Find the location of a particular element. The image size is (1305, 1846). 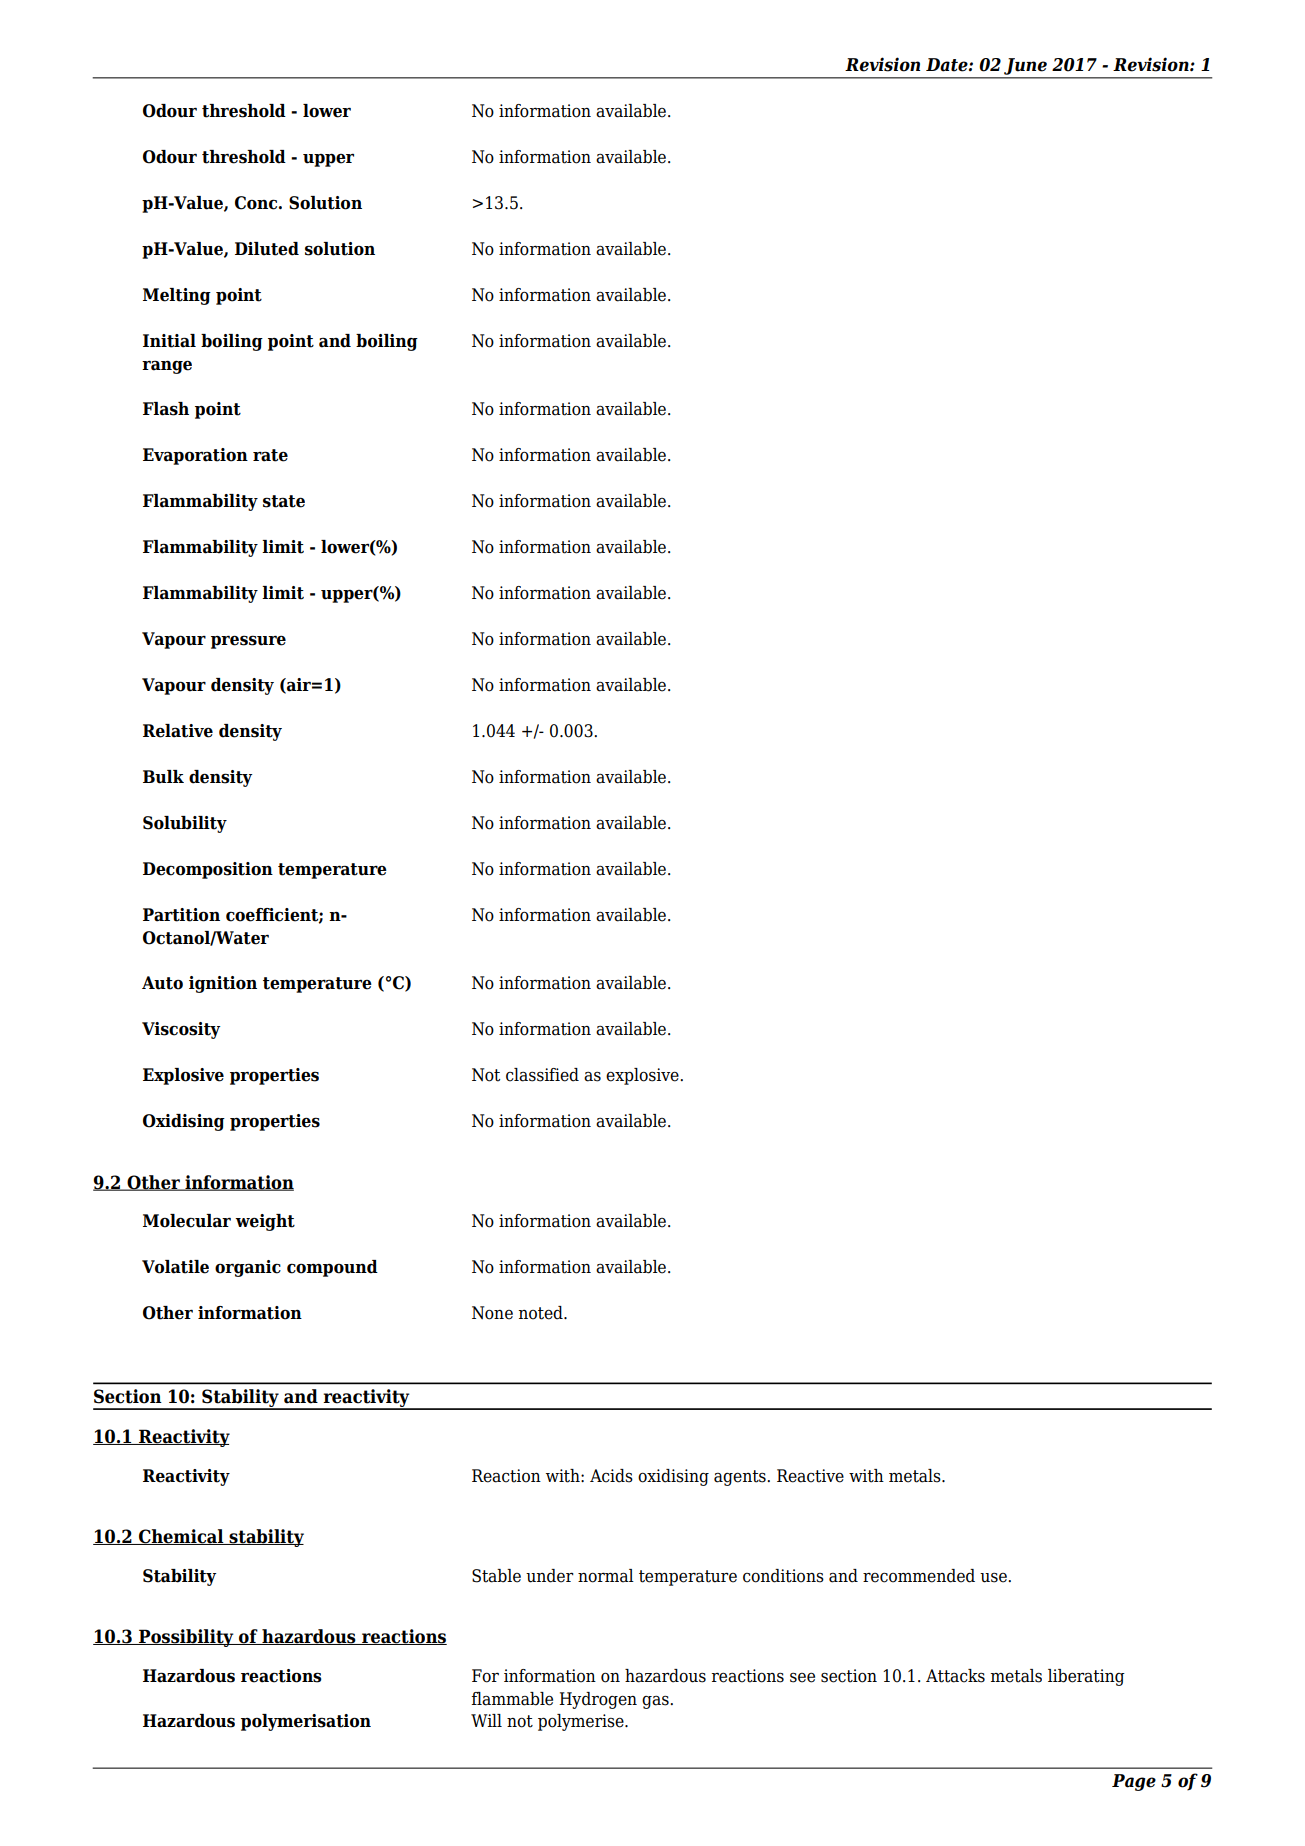

polymerisation is located at coordinates (306, 1722).
